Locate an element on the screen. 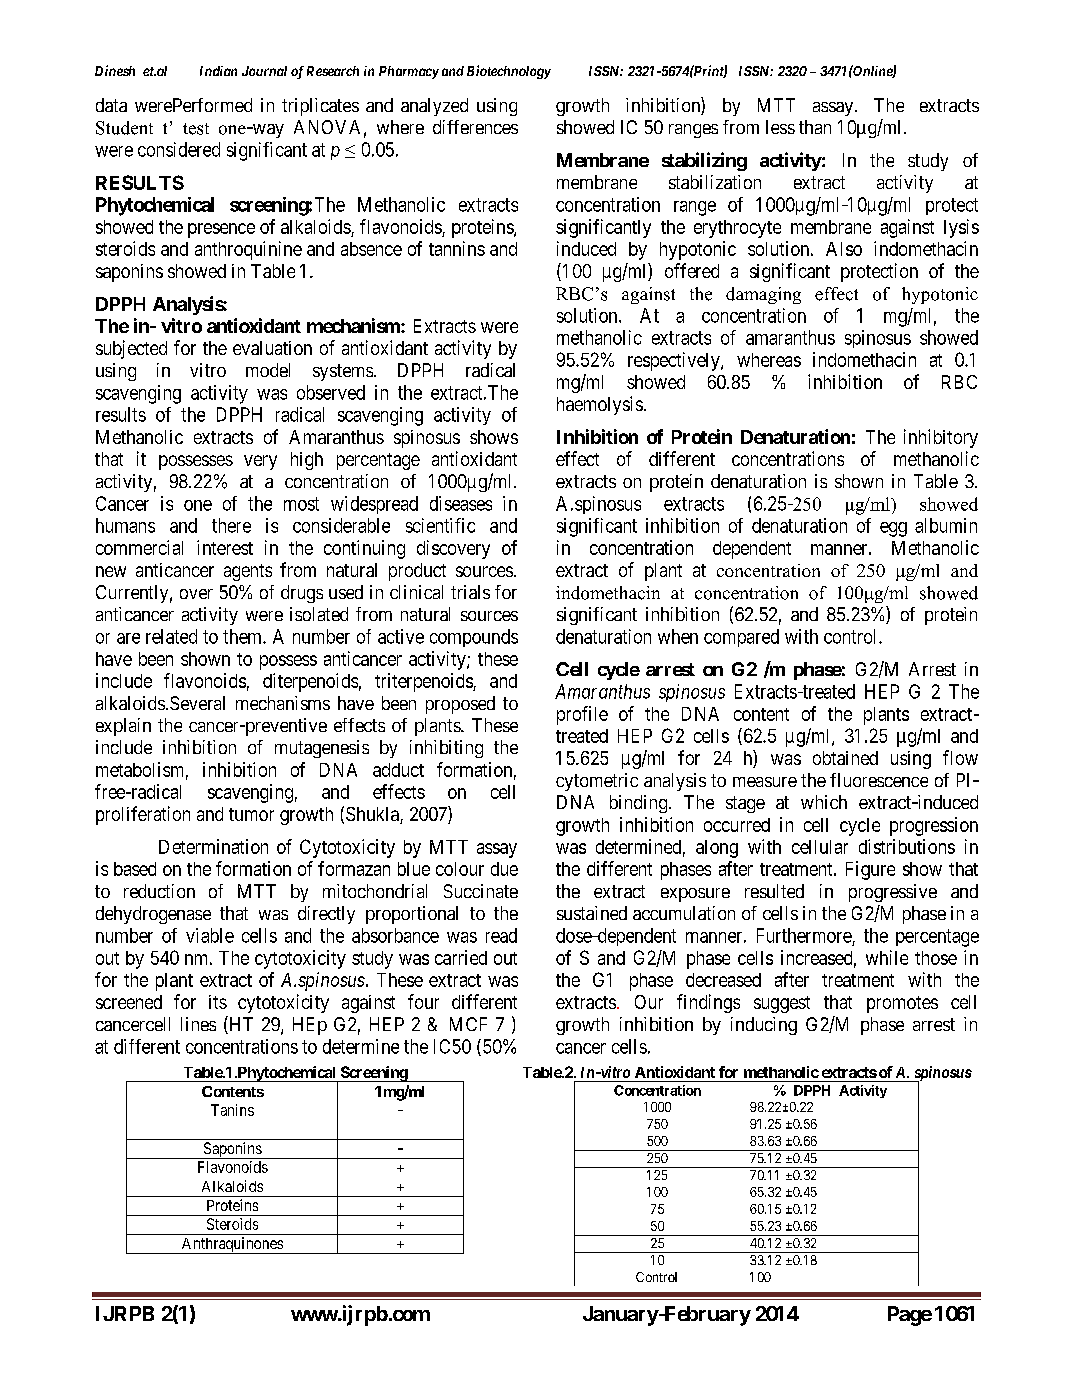  less is located at coordinates (780, 127).
